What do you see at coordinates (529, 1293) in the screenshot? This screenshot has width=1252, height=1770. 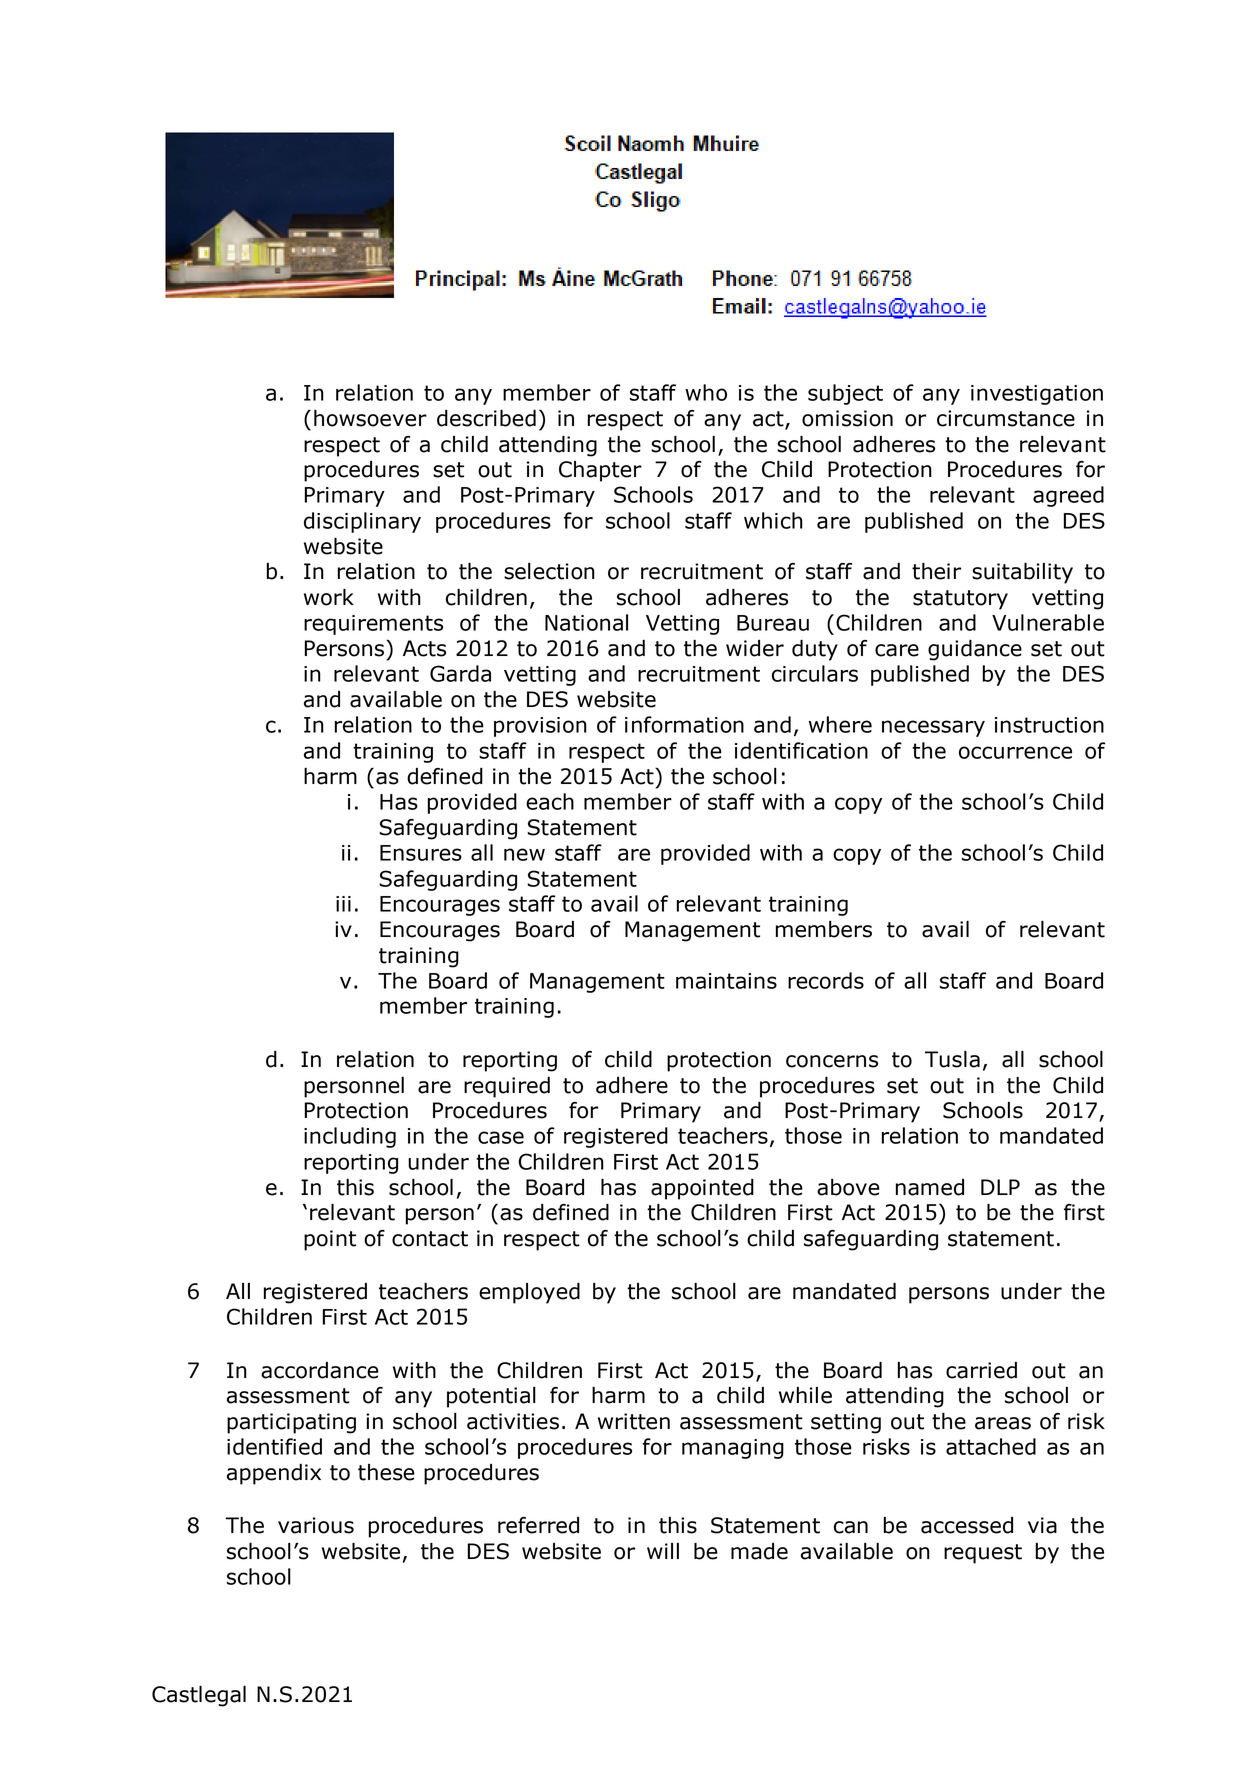 I see `employed` at bounding box center [529, 1293].
